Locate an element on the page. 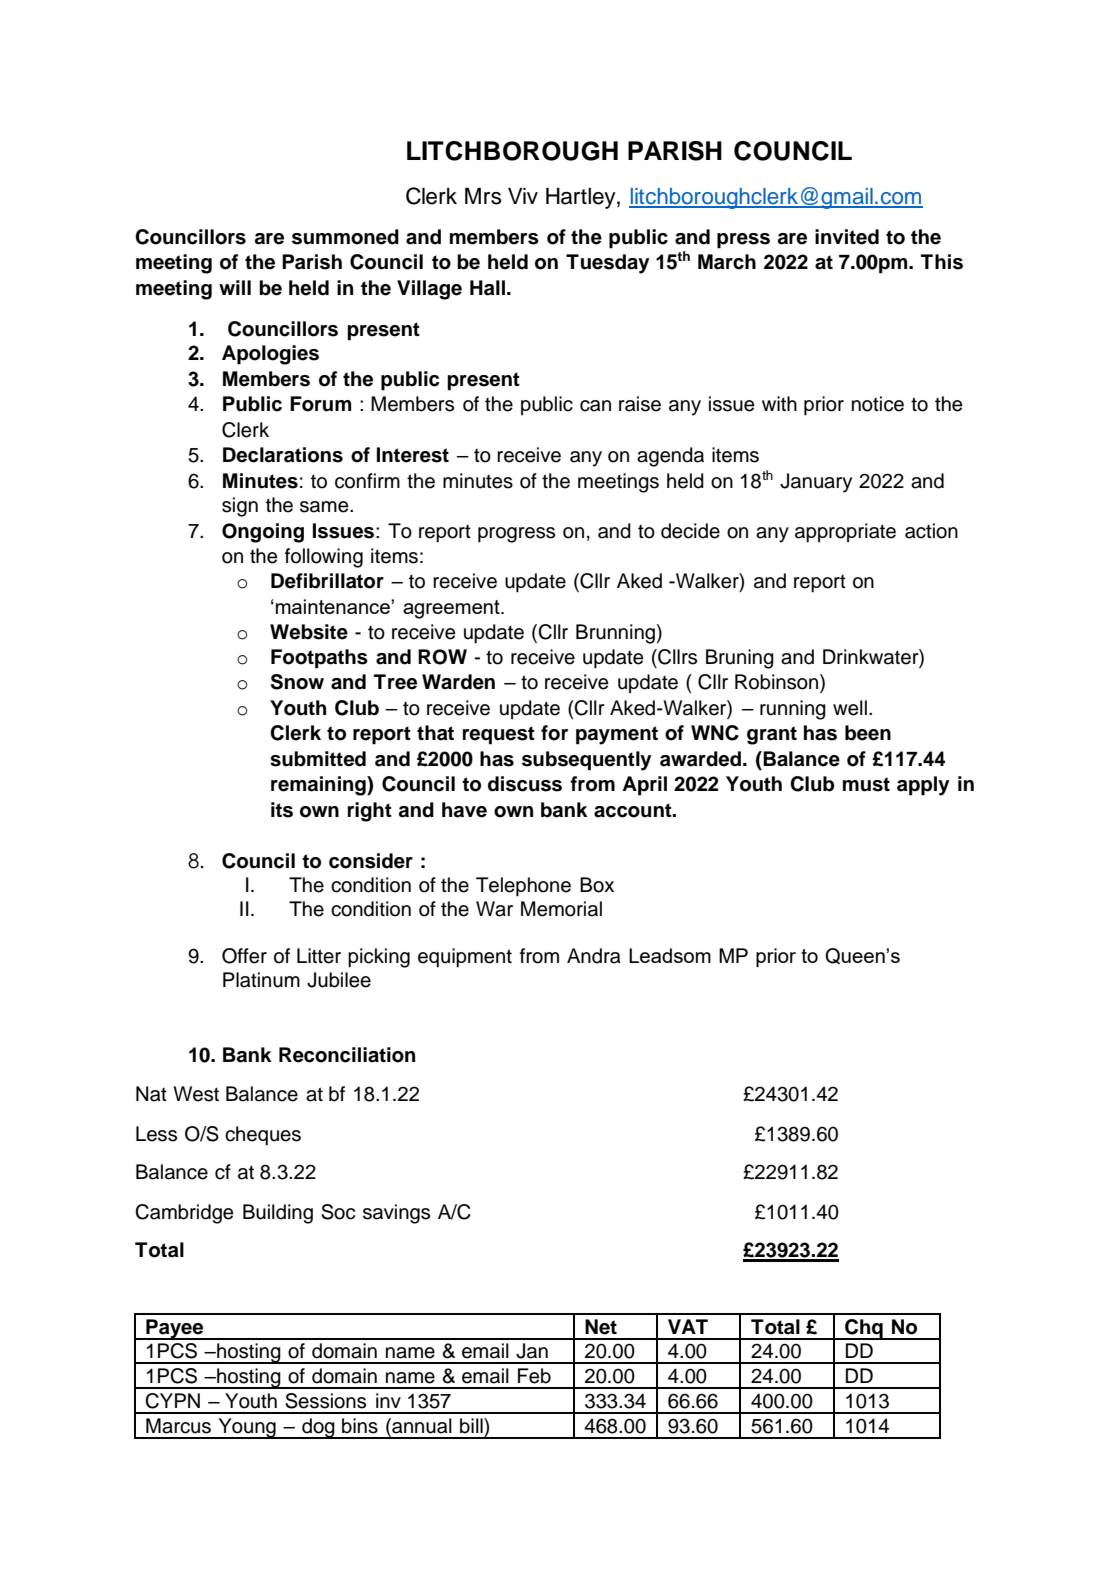 This page has width=1116, height=1579. Feb is located at coordinates (534, 1376).
